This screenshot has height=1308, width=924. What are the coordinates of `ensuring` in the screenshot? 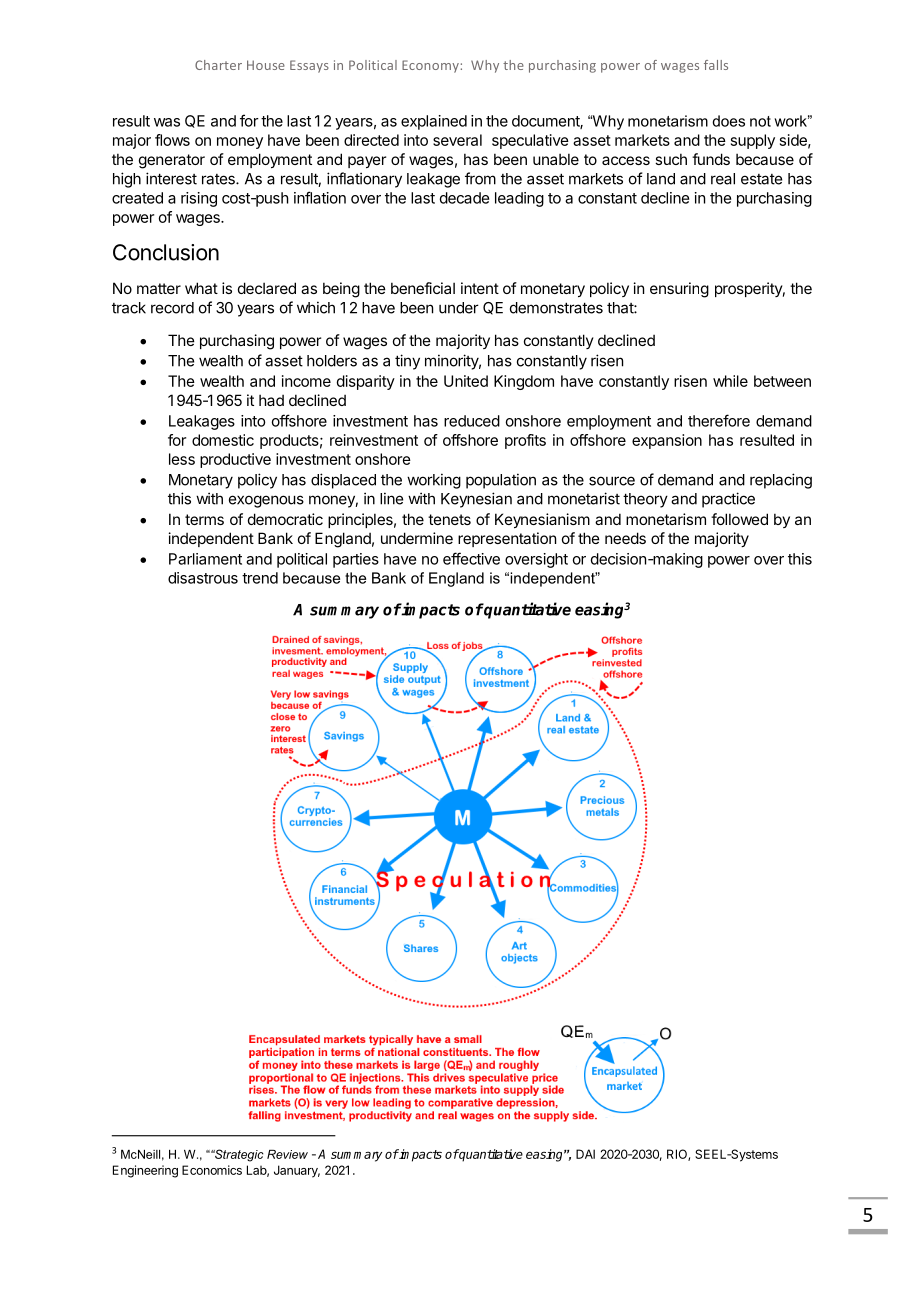 It's located at (679, 290).
